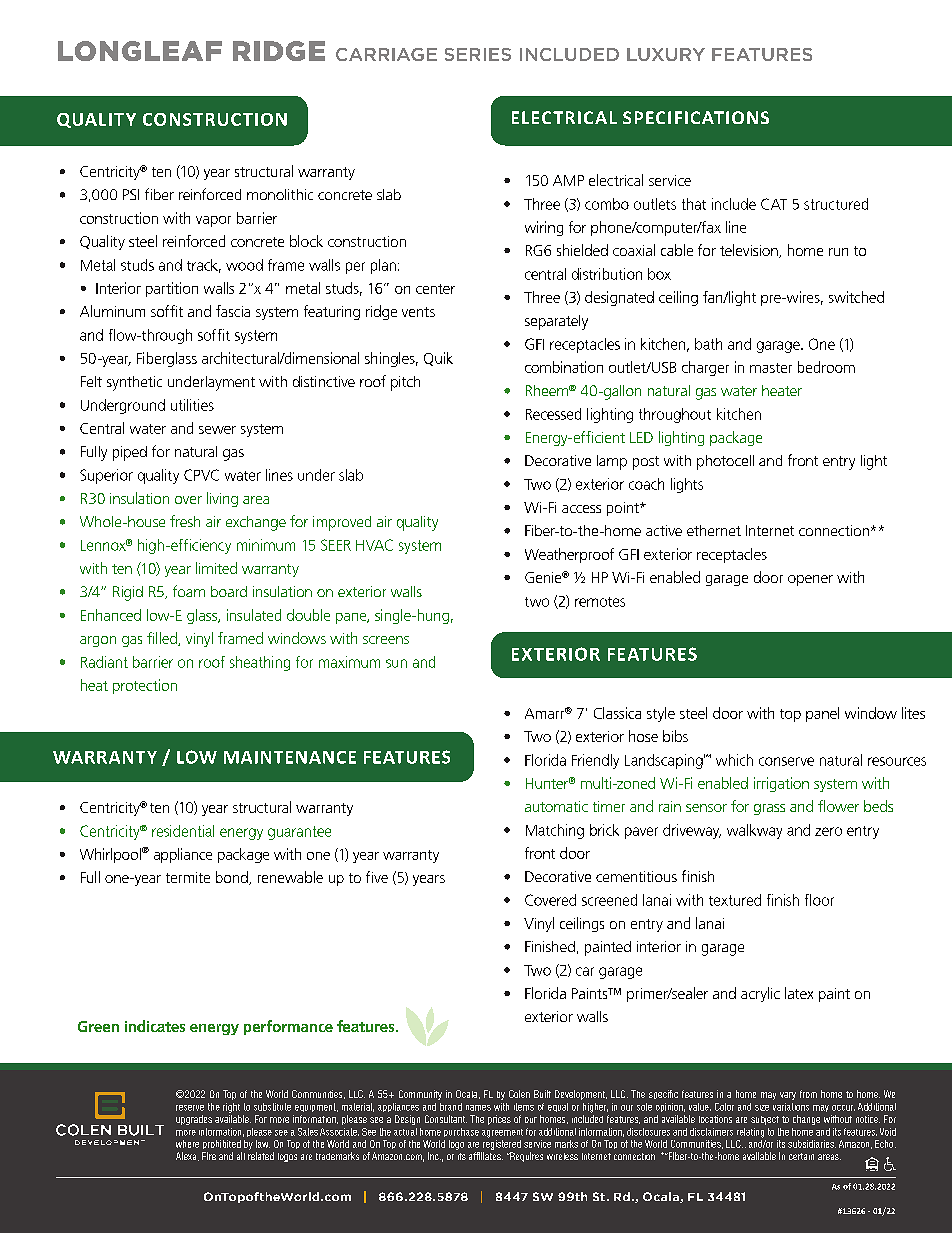  Describe the element at coordinates (499, 1120) in the screenshot. I see `prices` at that location.
